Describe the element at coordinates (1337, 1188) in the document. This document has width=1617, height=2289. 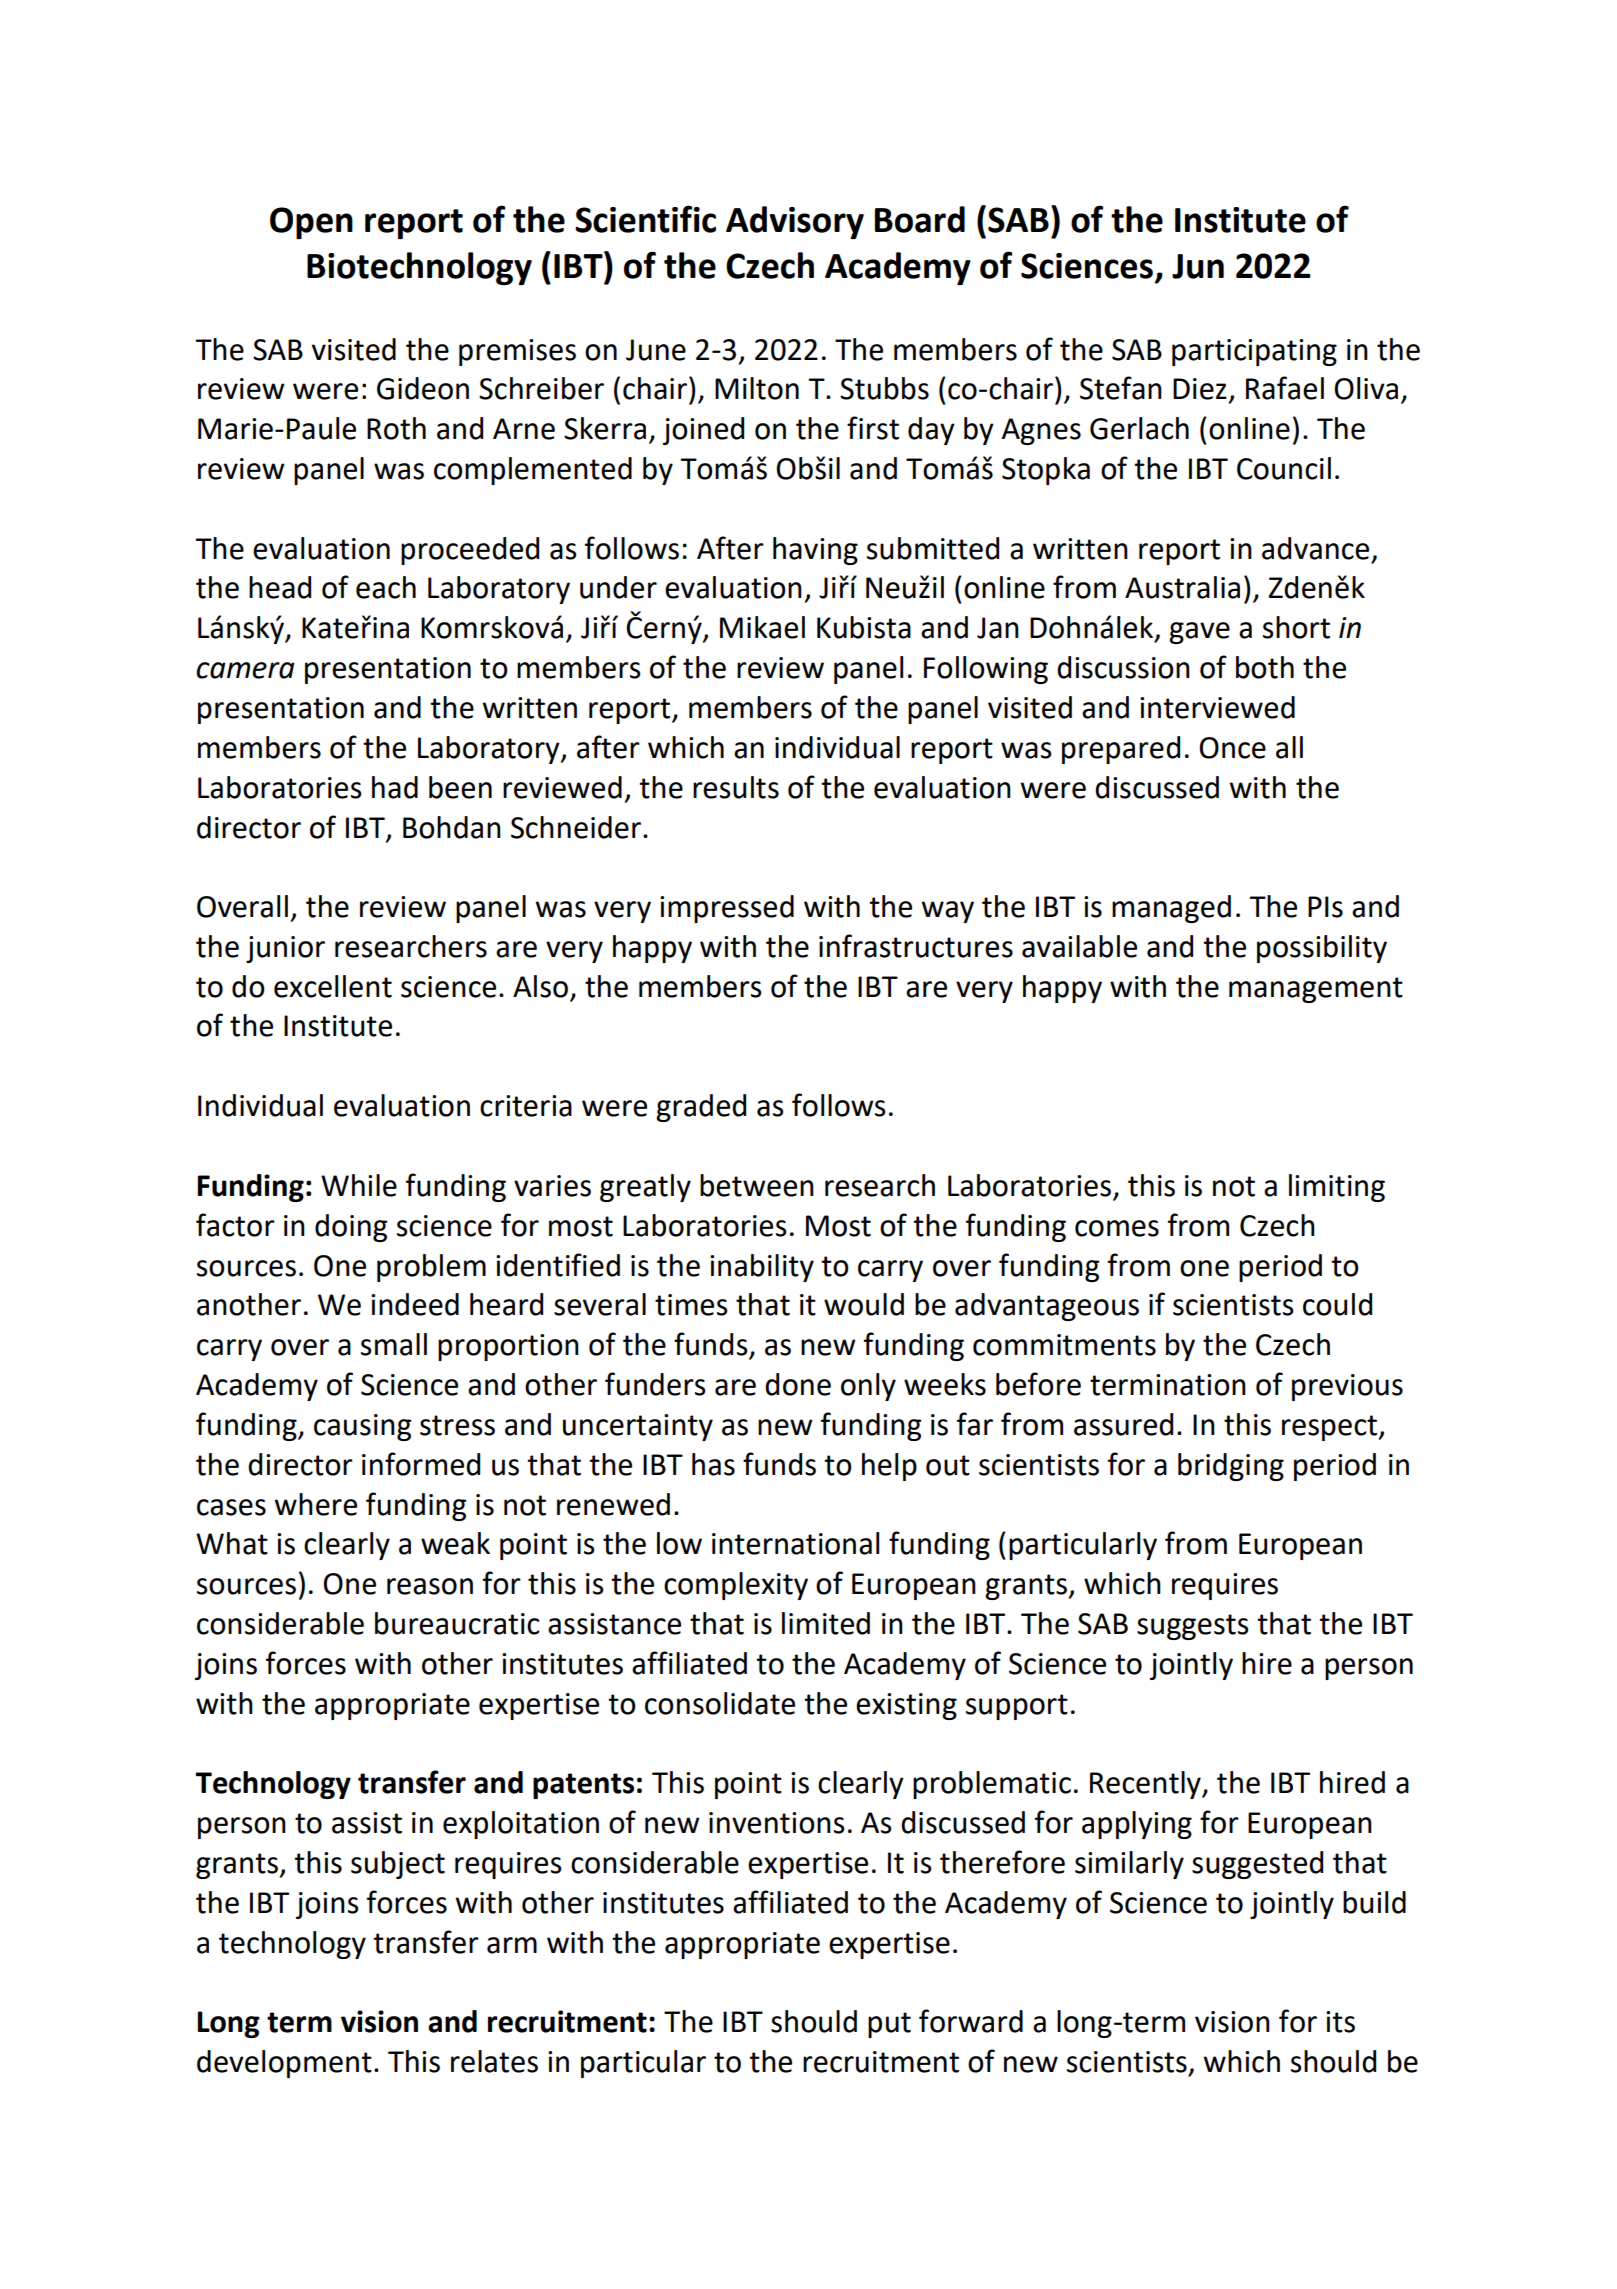
I see `limiting` at that location.
